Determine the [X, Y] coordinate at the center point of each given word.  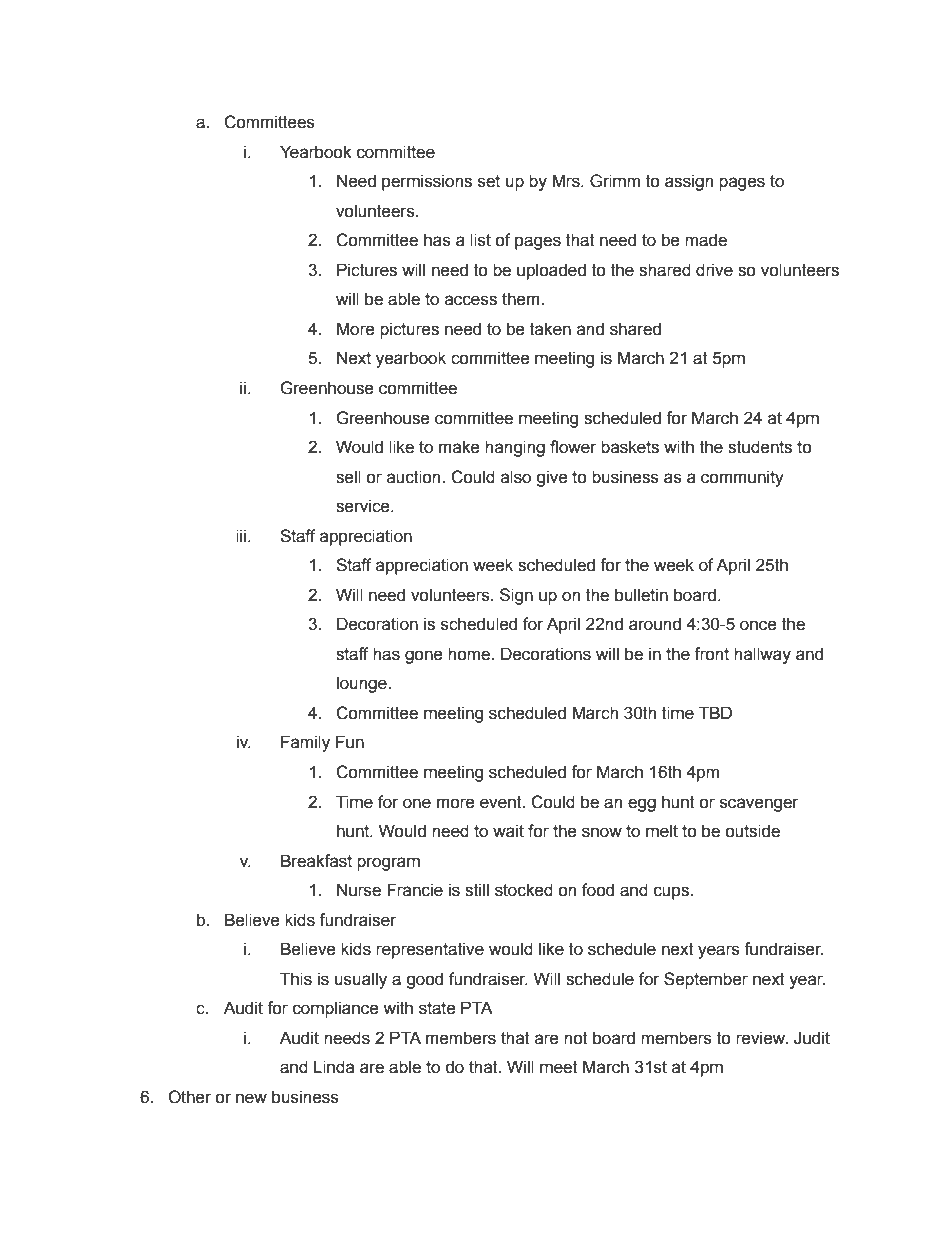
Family [305, 743]
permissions [427, 182]
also [516, 477]
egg [642, 805]
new [251, 1098]
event [502, 802]
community [742, 478]
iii [242, 535]
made [706, 240]
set [489, 181]
